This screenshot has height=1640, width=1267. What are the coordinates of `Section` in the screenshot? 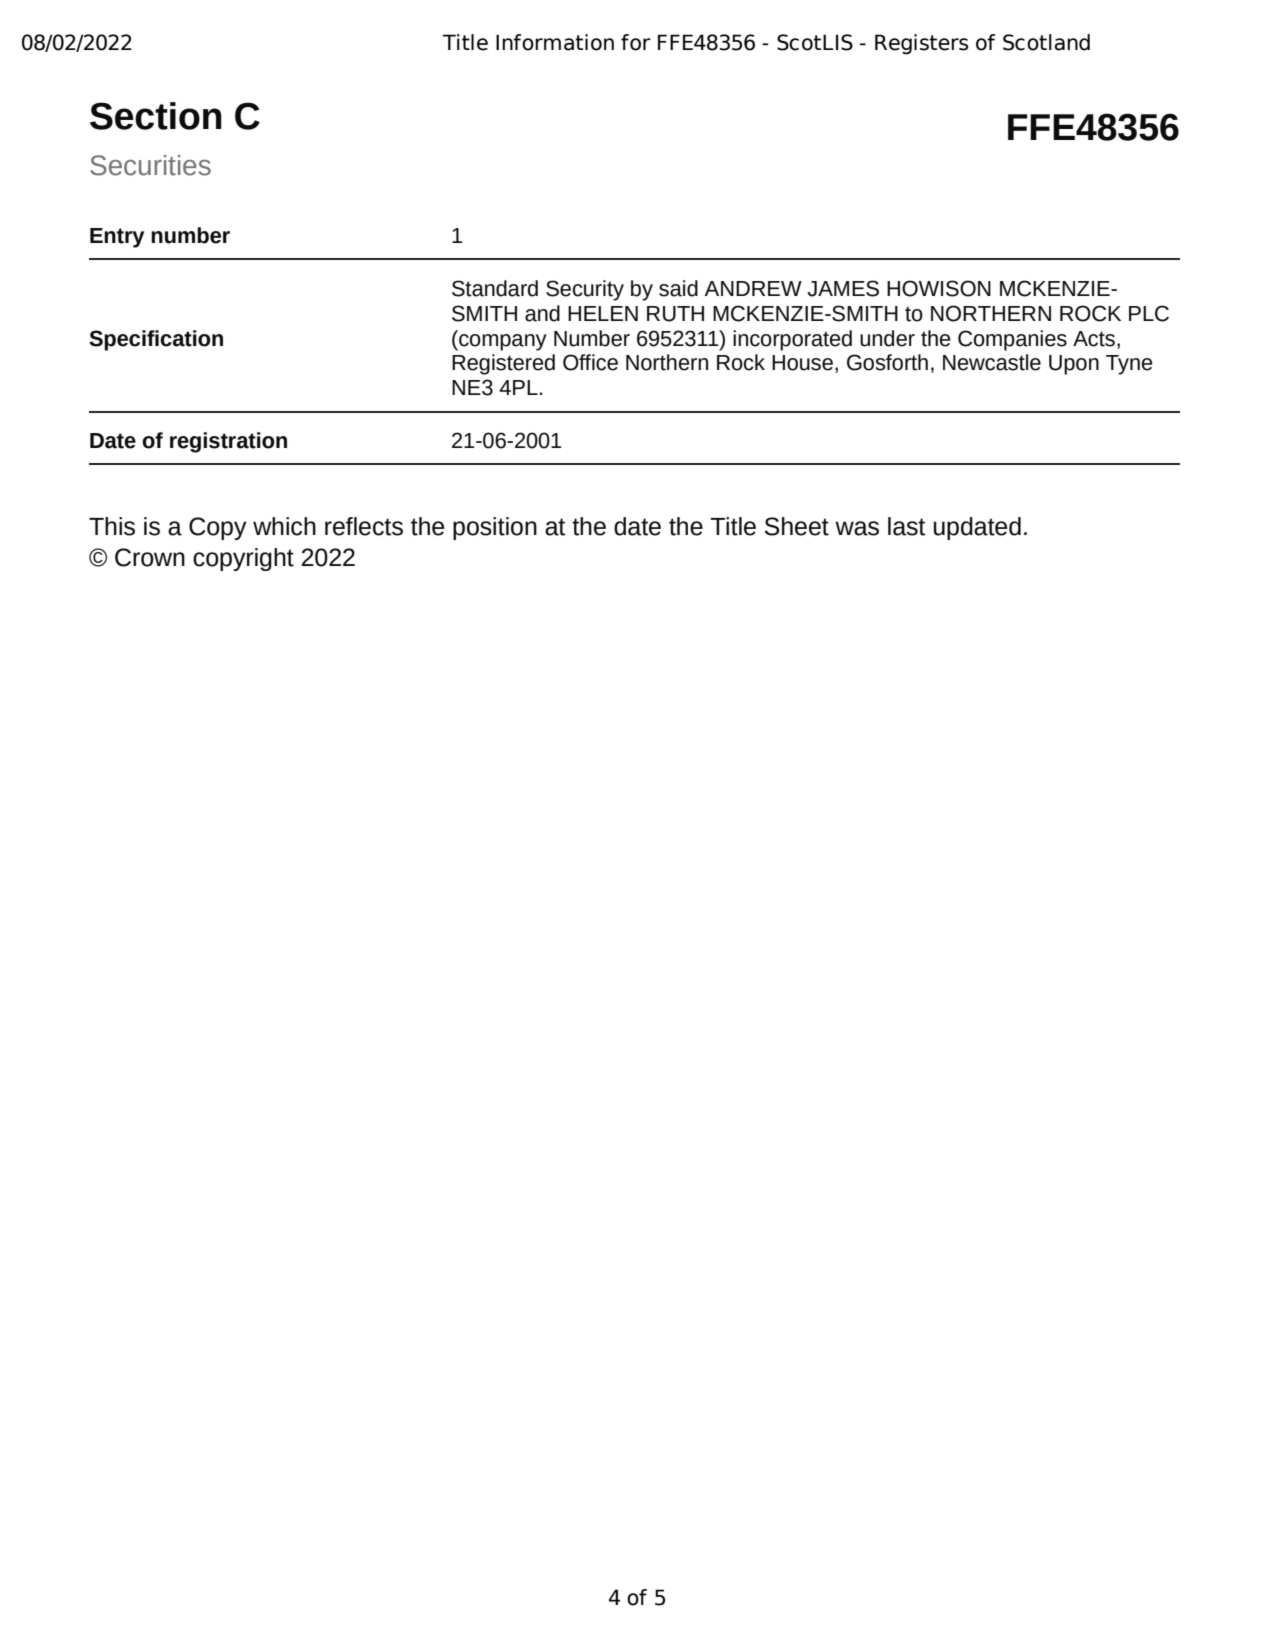 It's located at (156, 116).
